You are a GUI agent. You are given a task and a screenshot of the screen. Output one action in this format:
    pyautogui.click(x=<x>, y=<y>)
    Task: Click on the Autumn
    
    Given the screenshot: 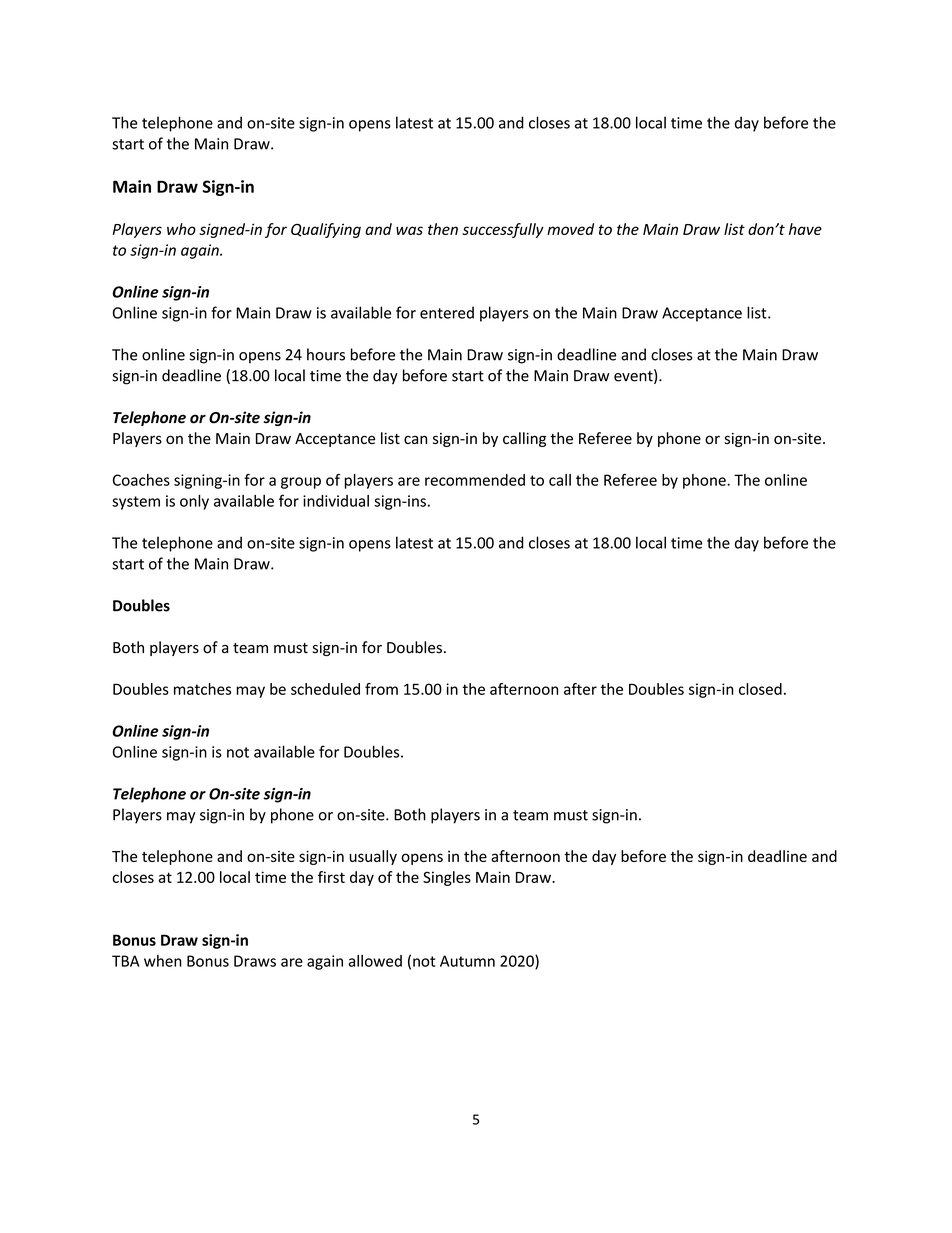 What is the action you would take?
    pyautogui.click(x=467, y=961)
